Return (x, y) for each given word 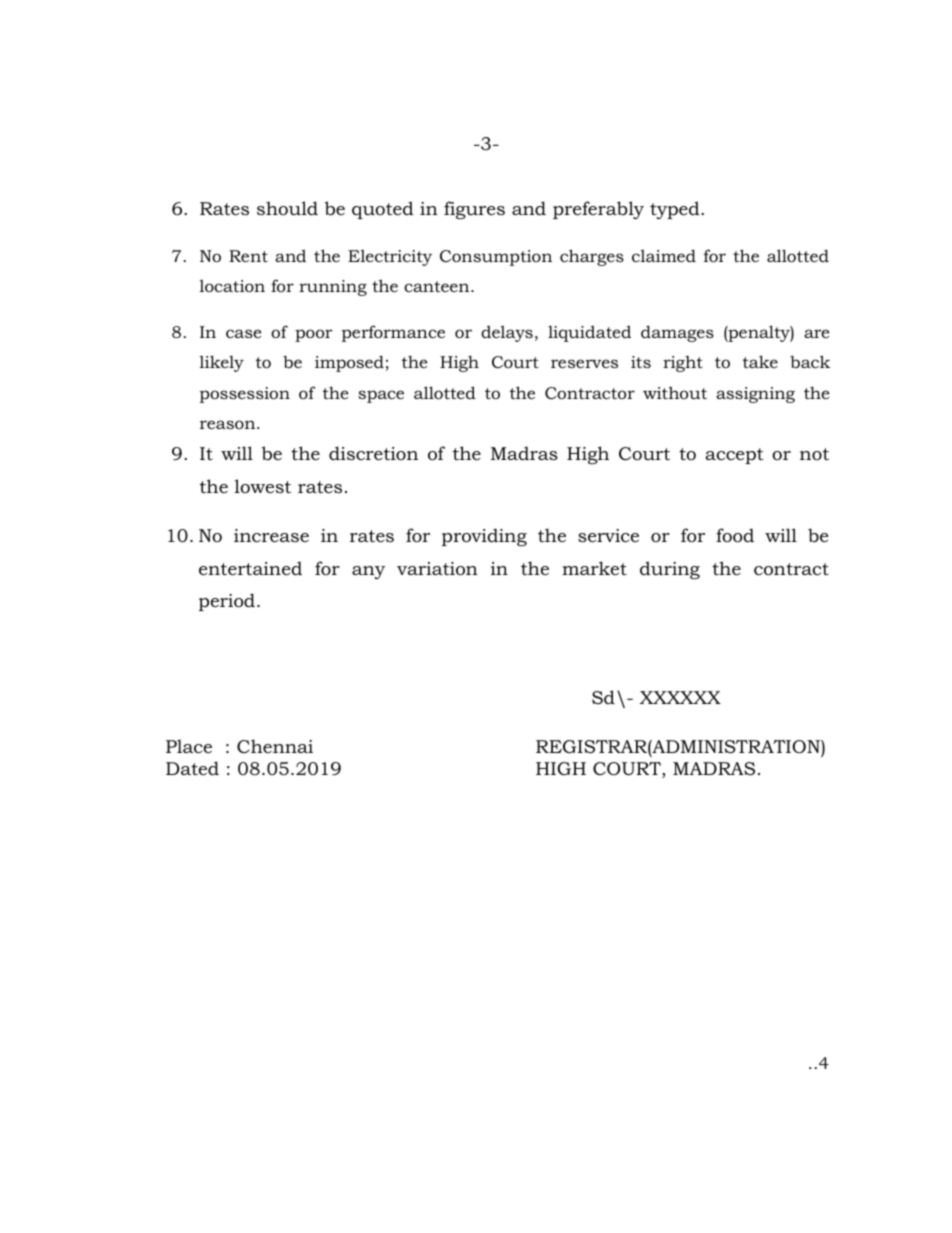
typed (676, 210)
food (735, 535)
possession (245, 395)
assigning (755, 395)
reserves (584, 363)
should (287, 208)
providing (484, 537)
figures (474, 210)
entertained (250, 568)
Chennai (275, 746)
